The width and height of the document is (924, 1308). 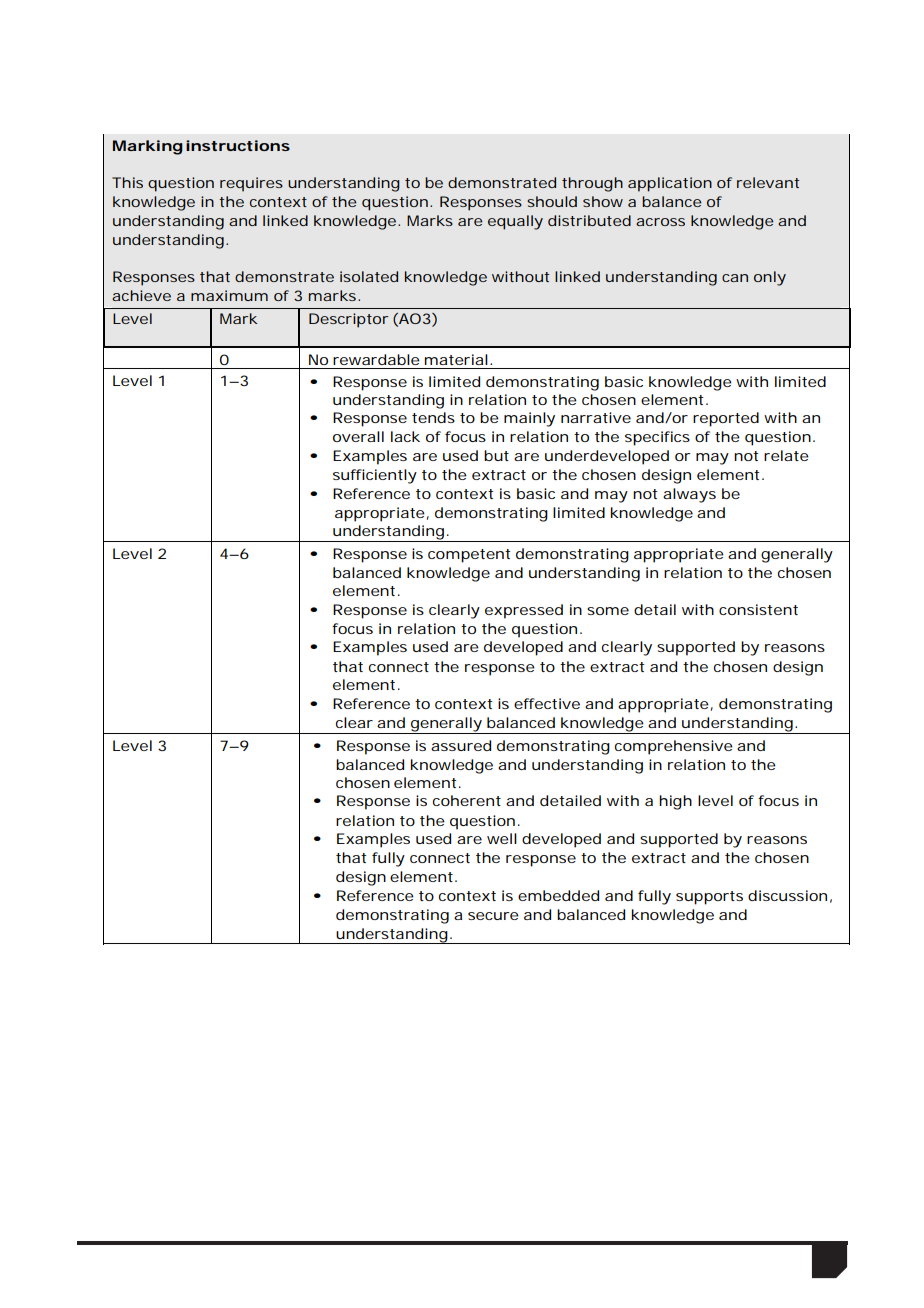 What do you see at coordinates (375, 476) in the document?
I see `sufficiently` at bounding box center [375, 476].
